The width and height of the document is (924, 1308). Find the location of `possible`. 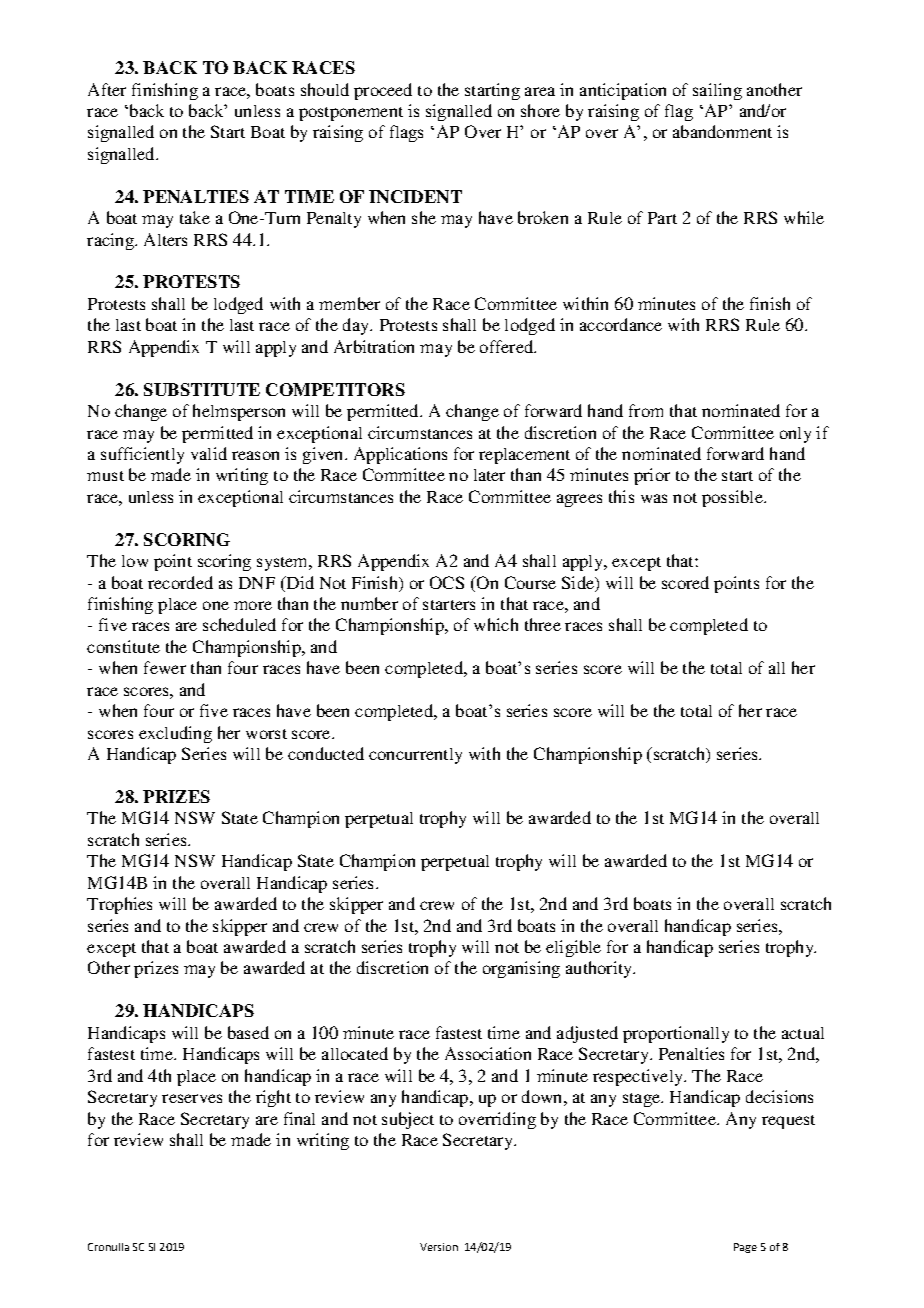

possible is located at coordinates (734, 498).
